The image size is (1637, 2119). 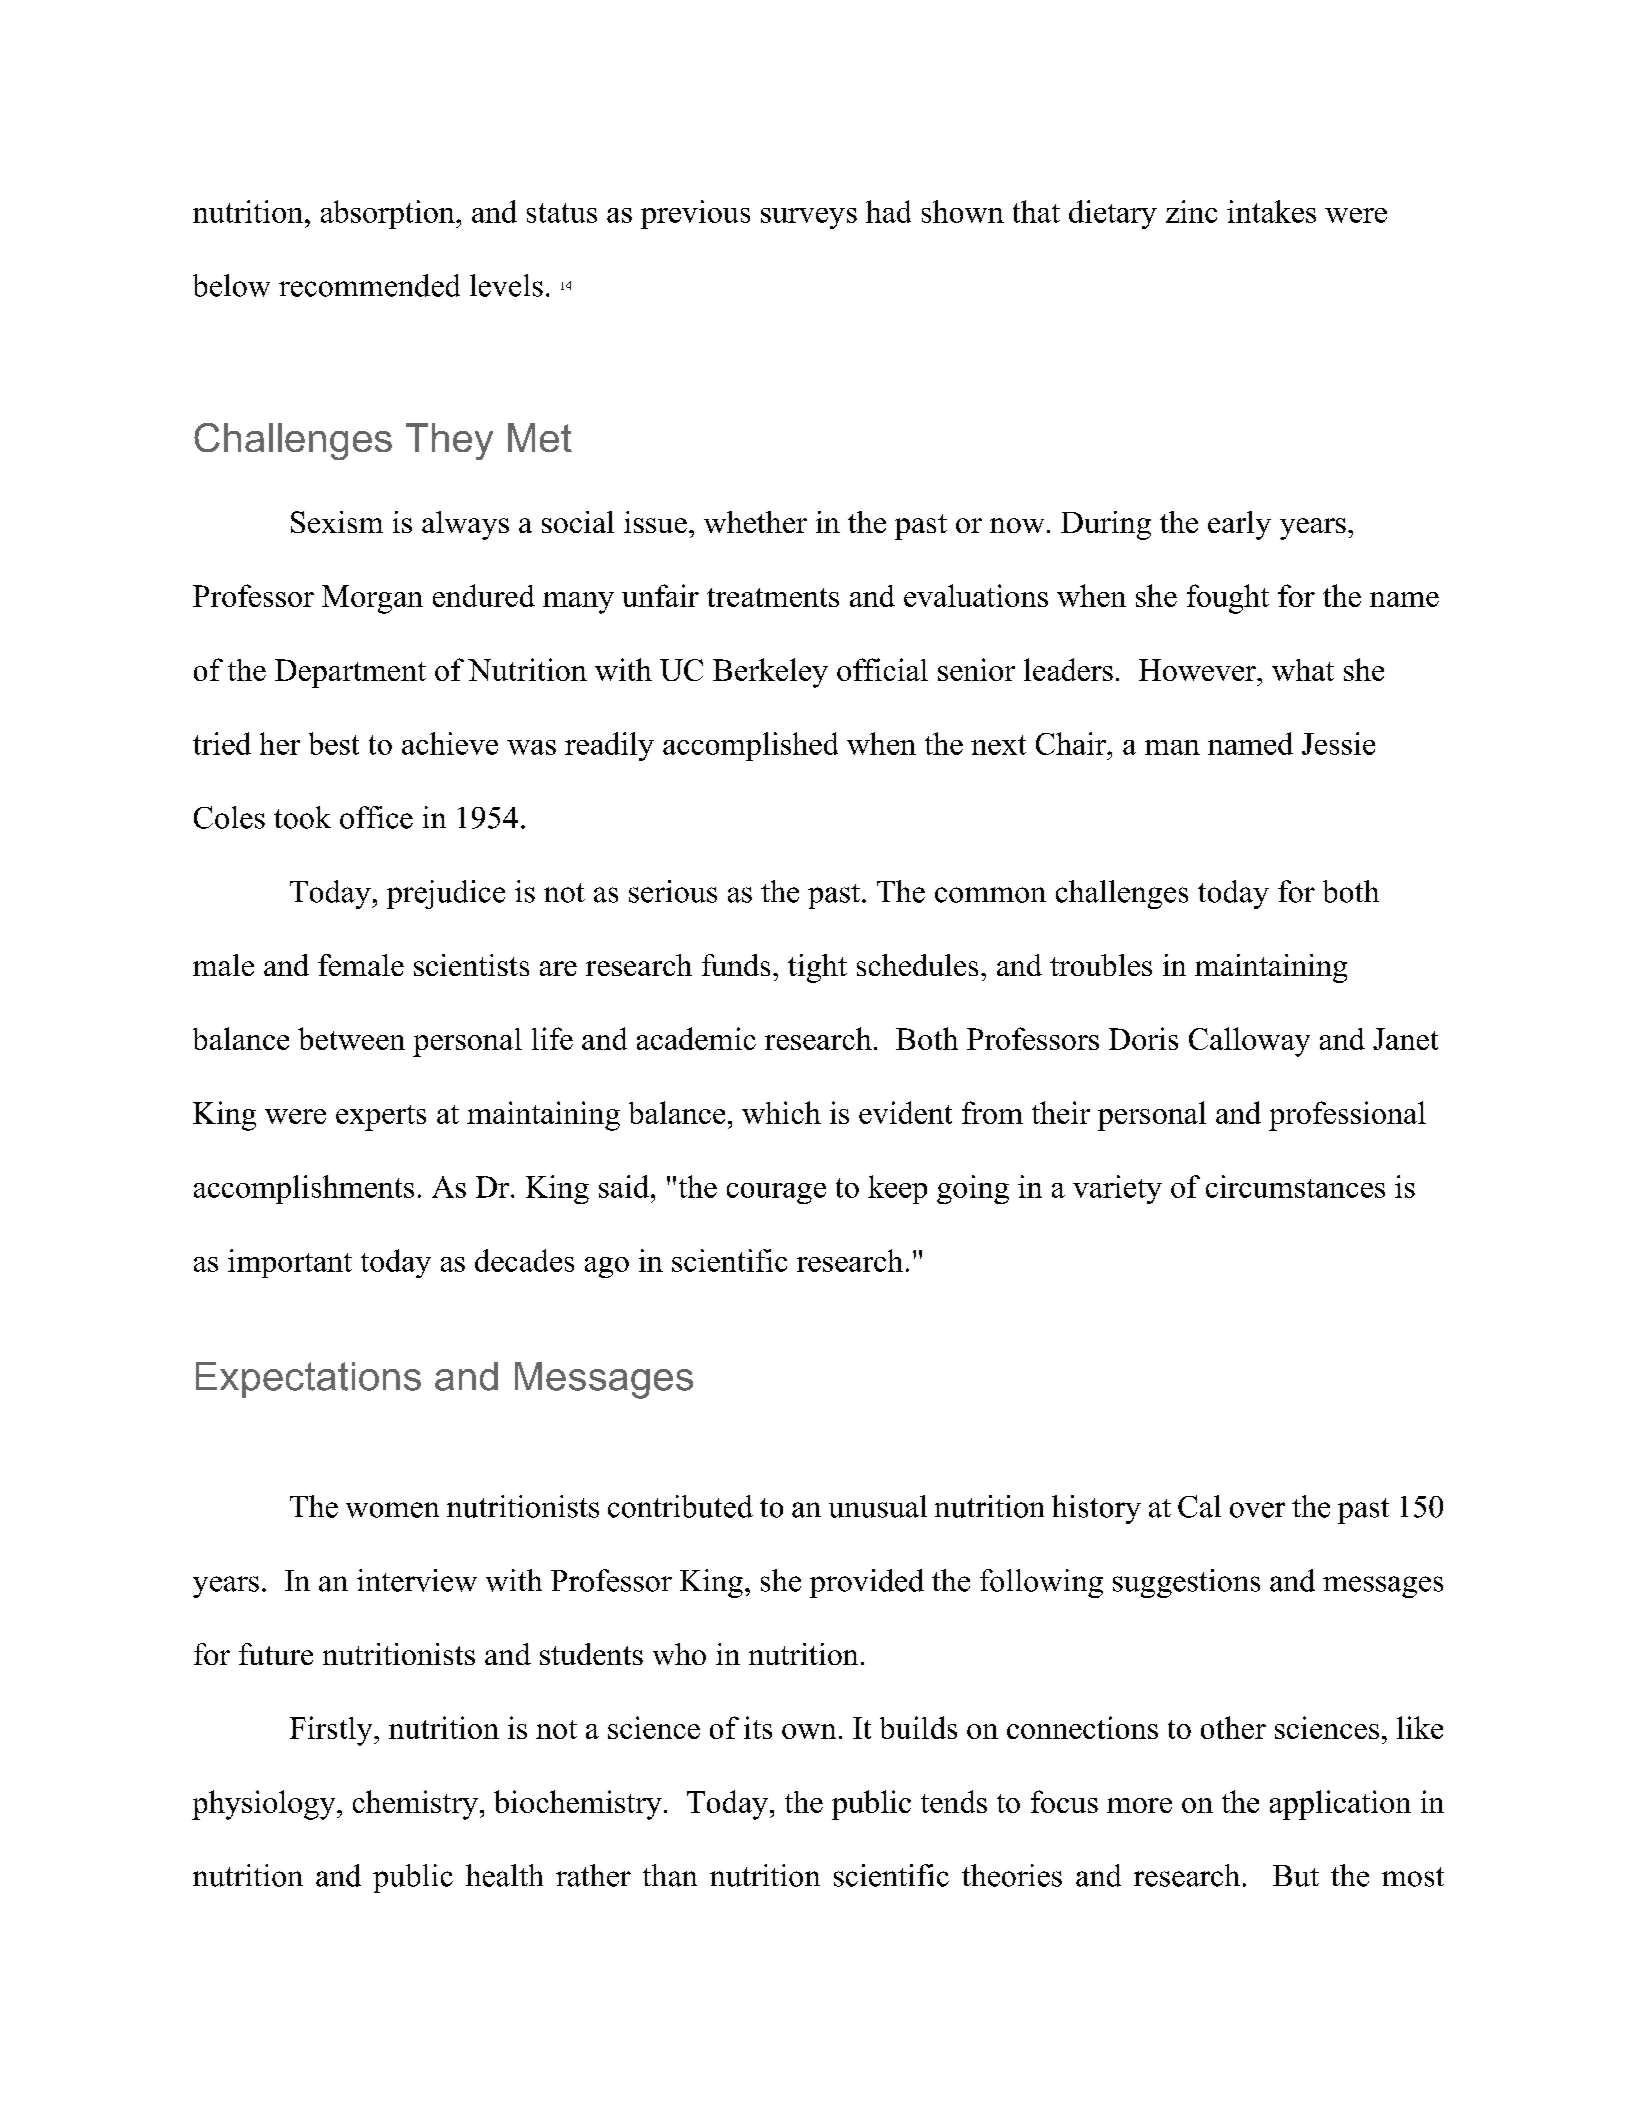 What do you see at coordinates (1338, 743) in the screenshot?
I see `Jessie` at bounding box center [1338, 743].
